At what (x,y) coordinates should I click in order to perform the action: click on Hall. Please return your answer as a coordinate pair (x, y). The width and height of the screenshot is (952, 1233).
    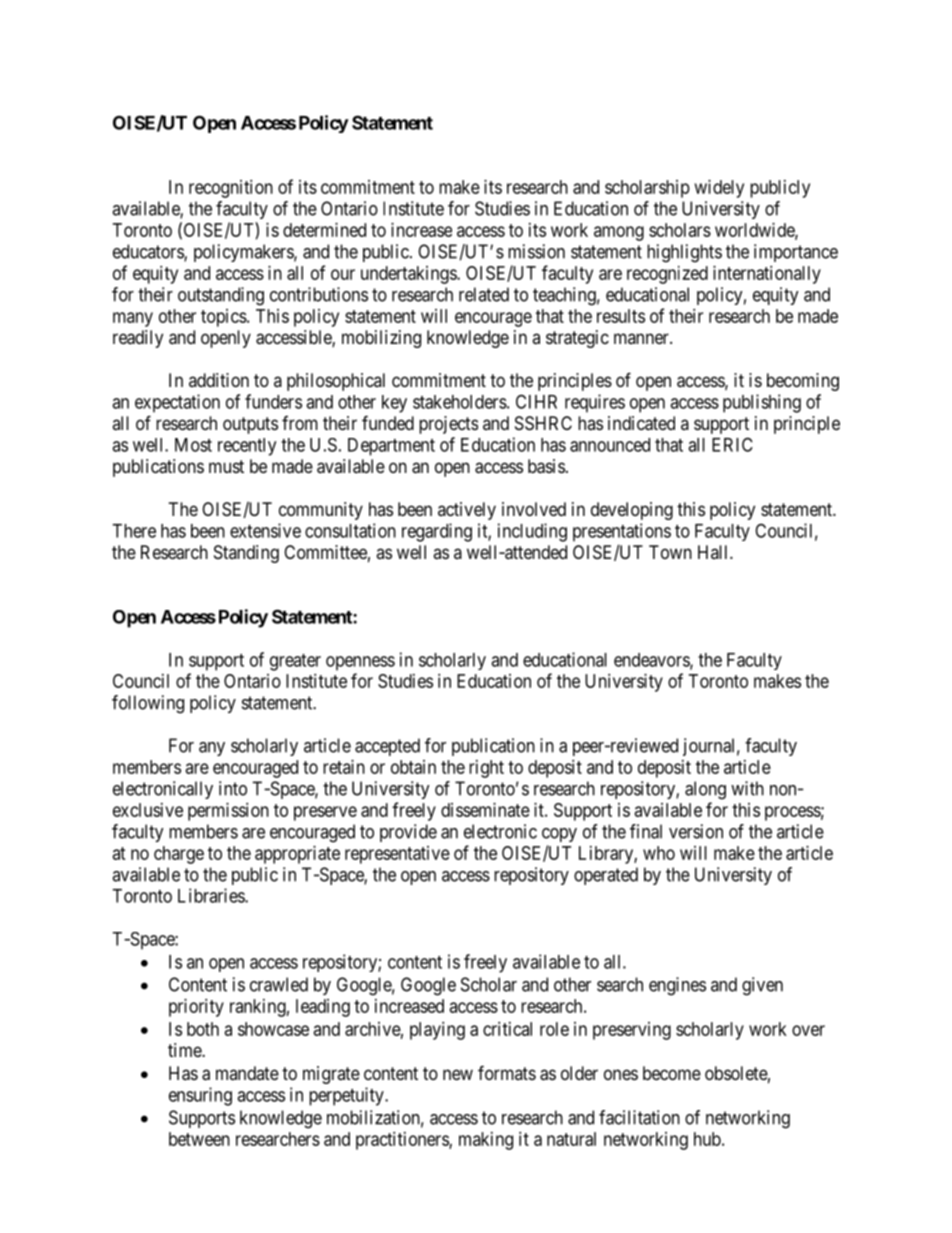
    Looking at the image, I should click on (714, 552).
